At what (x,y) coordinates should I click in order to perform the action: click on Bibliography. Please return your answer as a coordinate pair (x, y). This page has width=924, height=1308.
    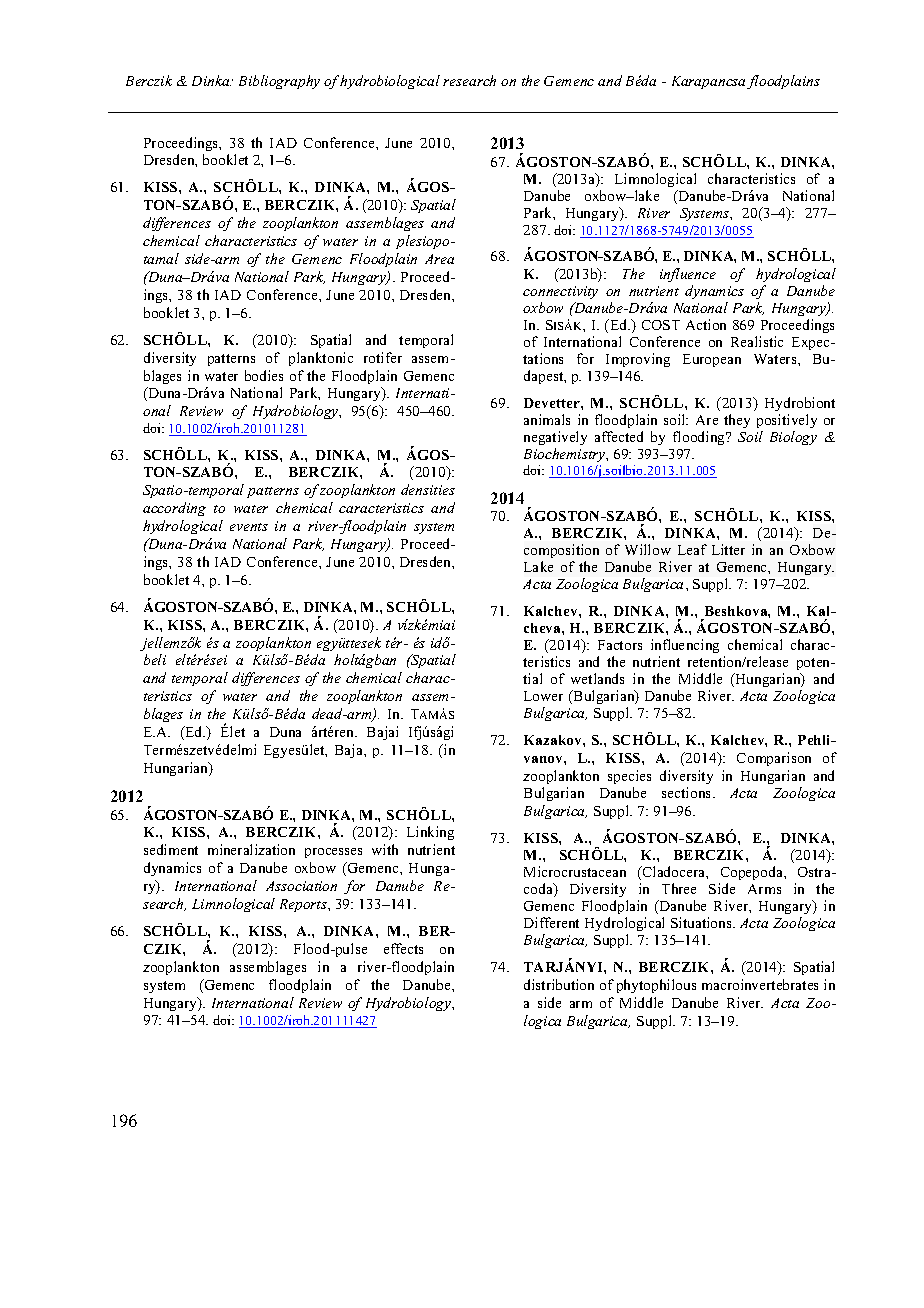
    Looking at the image, I should click on (279, 82).
